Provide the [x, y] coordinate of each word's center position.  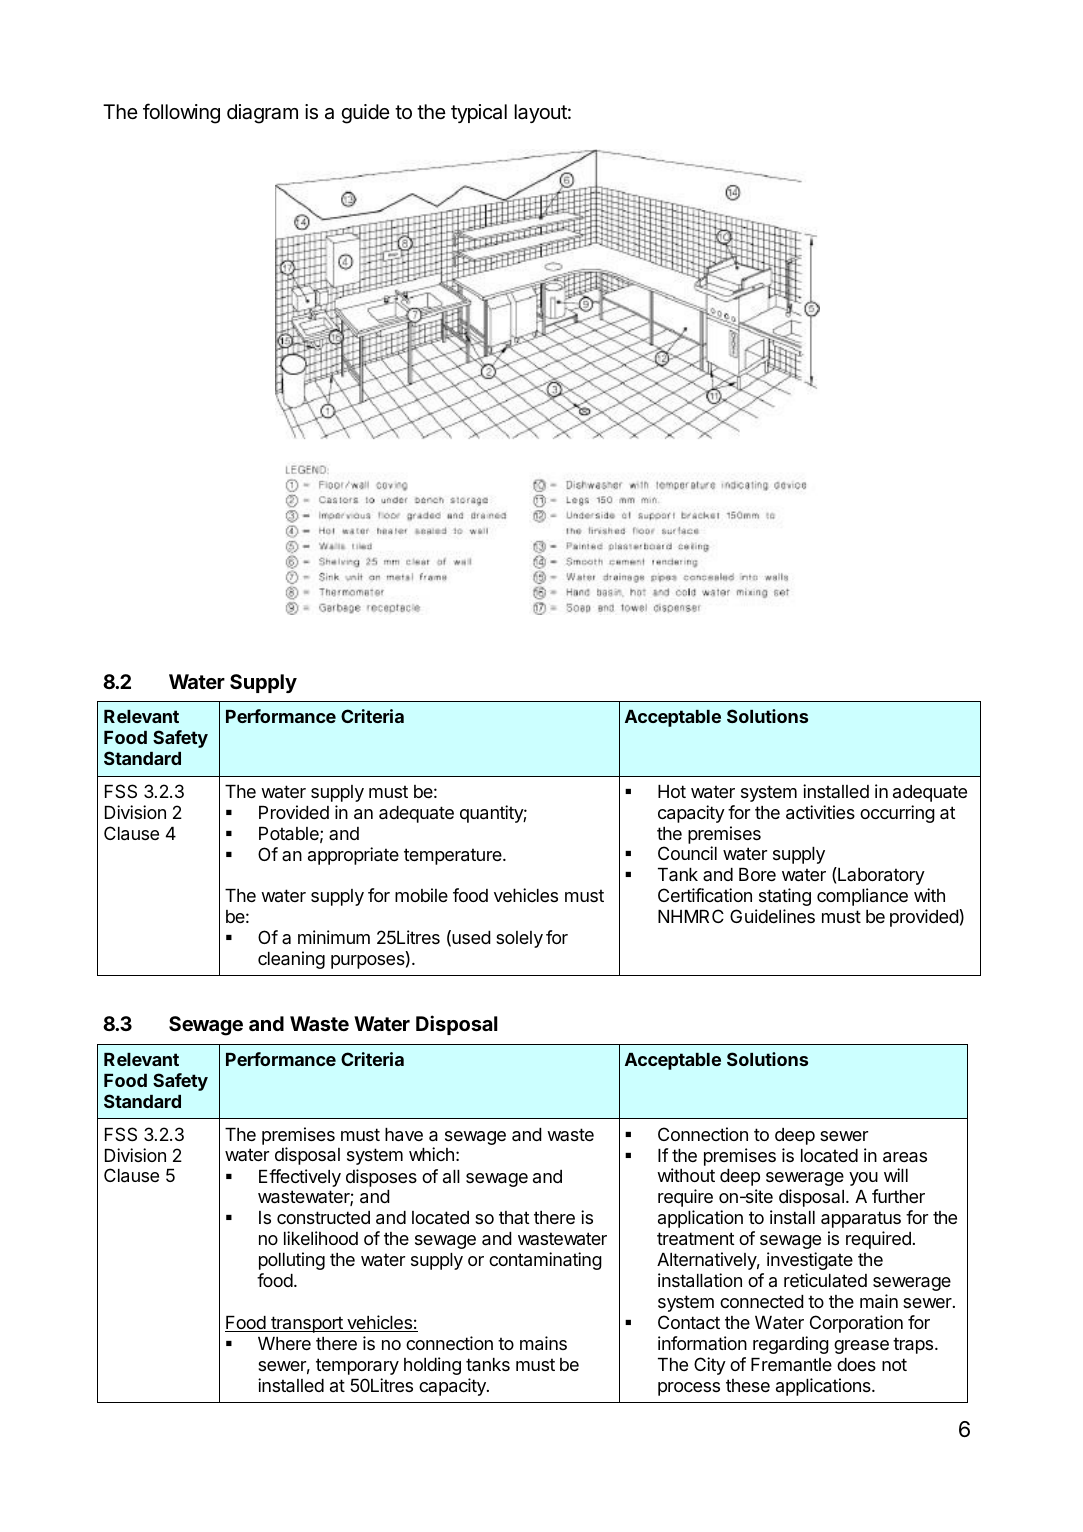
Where [284, 1343]
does [856, 1364]
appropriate [353, 856]
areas [905, 1157]
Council [687, 853]
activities [820, 812]
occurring [897, 814]
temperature [454, 856]
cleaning [291, 960]
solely [519, 939]
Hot [672, 791]
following [181, 113]
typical [479, 113]
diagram [262, 114]
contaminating [545, 1261]
